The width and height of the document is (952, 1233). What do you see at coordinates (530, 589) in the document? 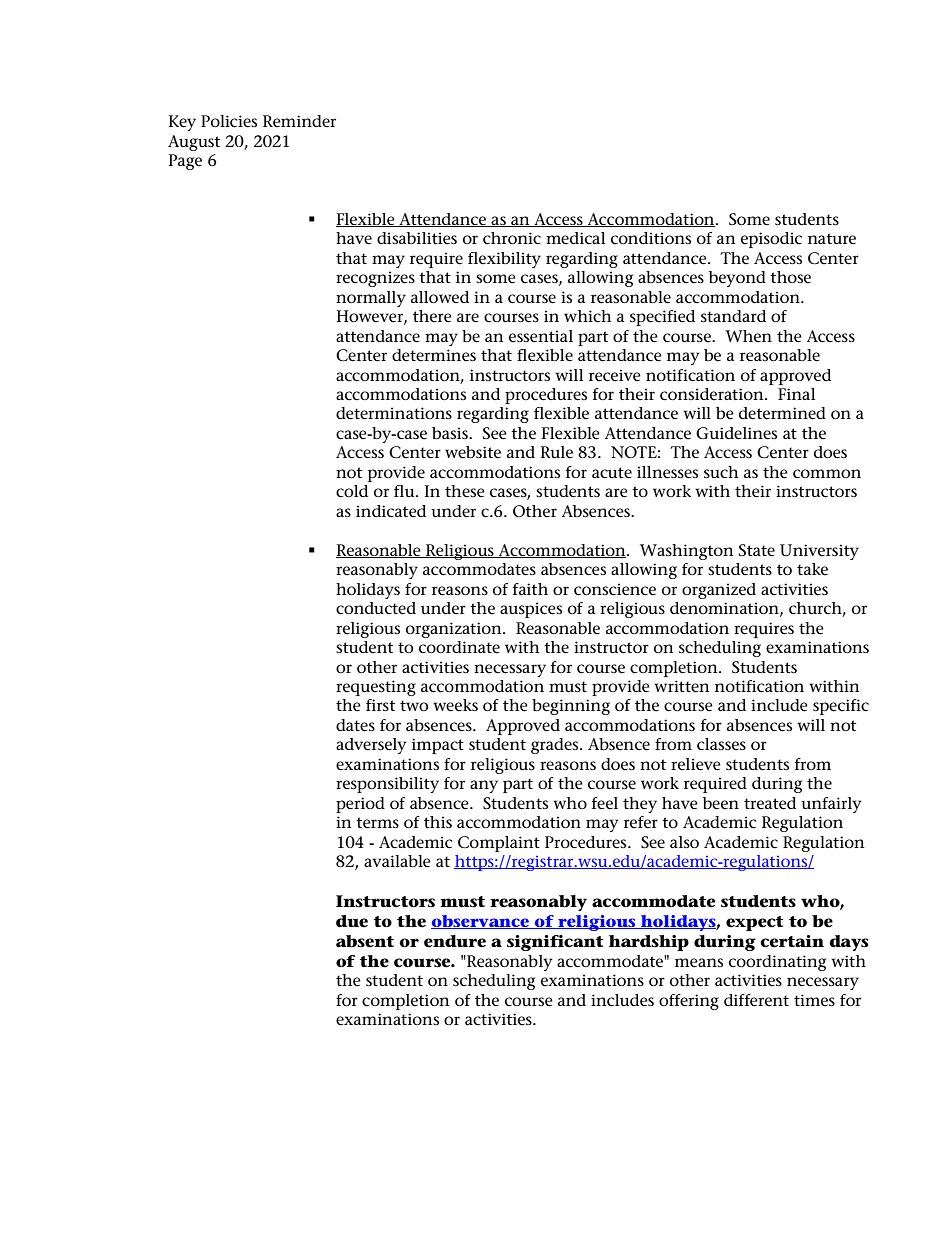
I see `faith` at bounding box center [530, 589].
